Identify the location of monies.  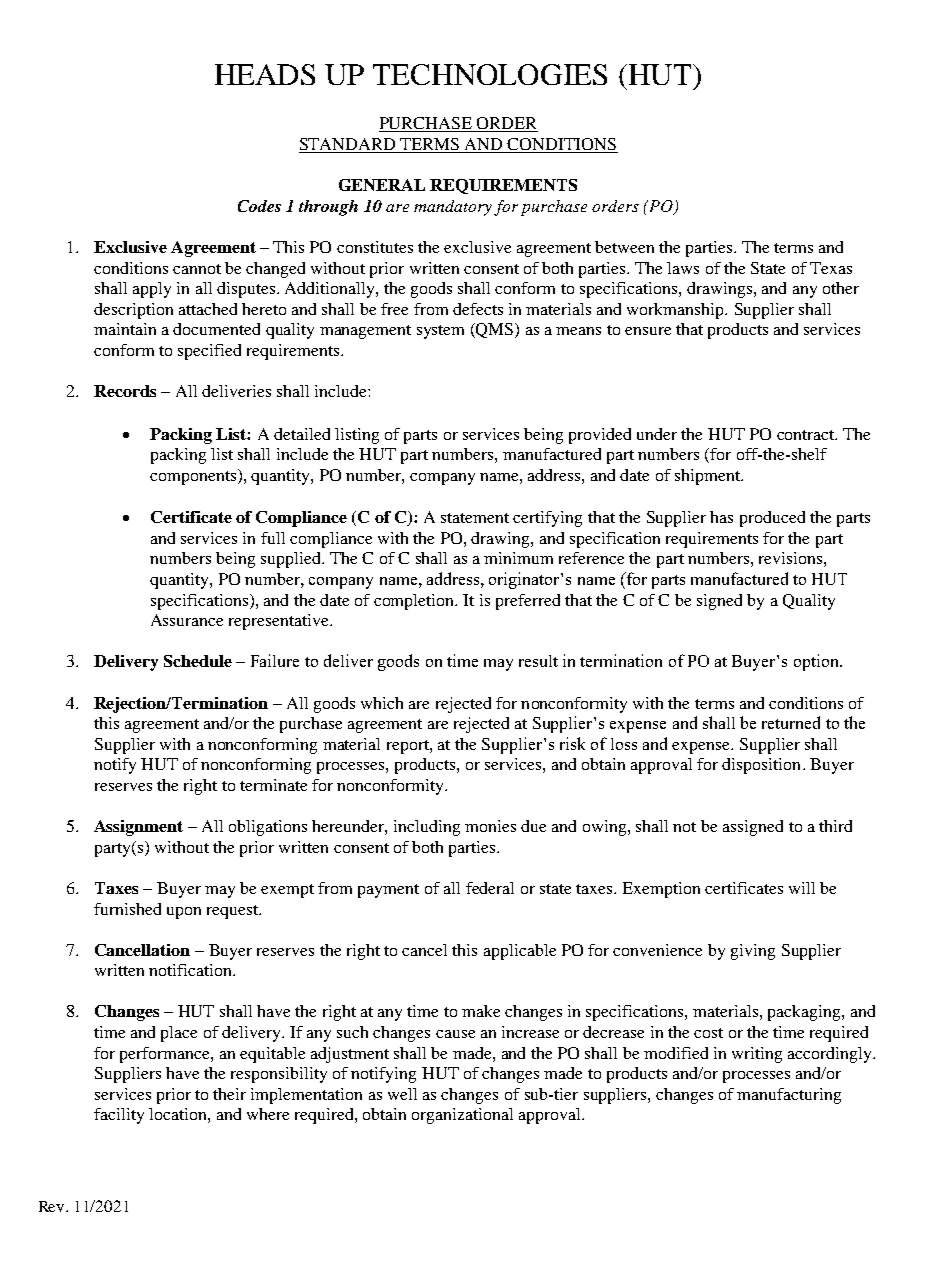
(490, 826).
